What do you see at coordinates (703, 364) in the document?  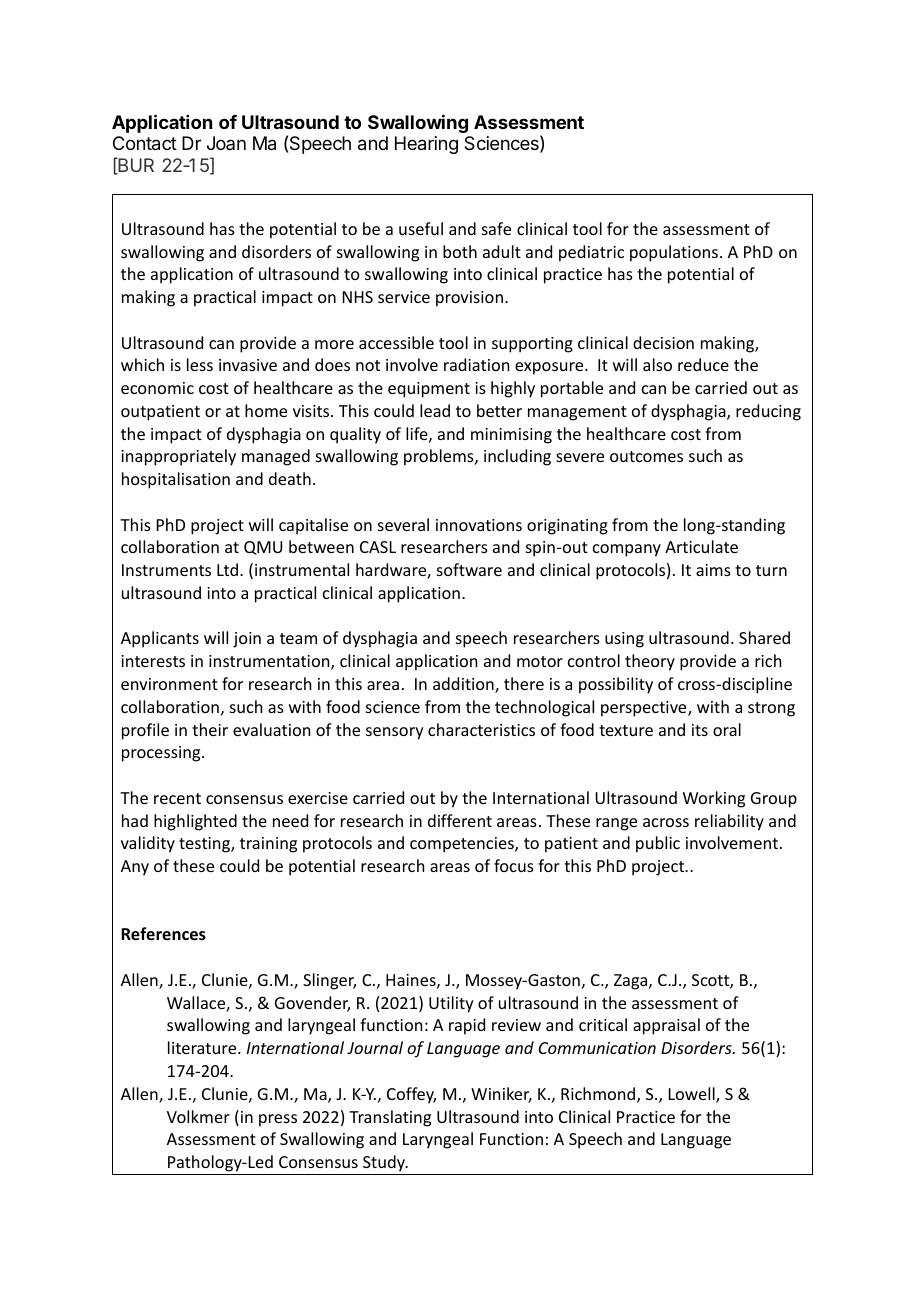 I see `reduce` at bounding box center [703, 364].
